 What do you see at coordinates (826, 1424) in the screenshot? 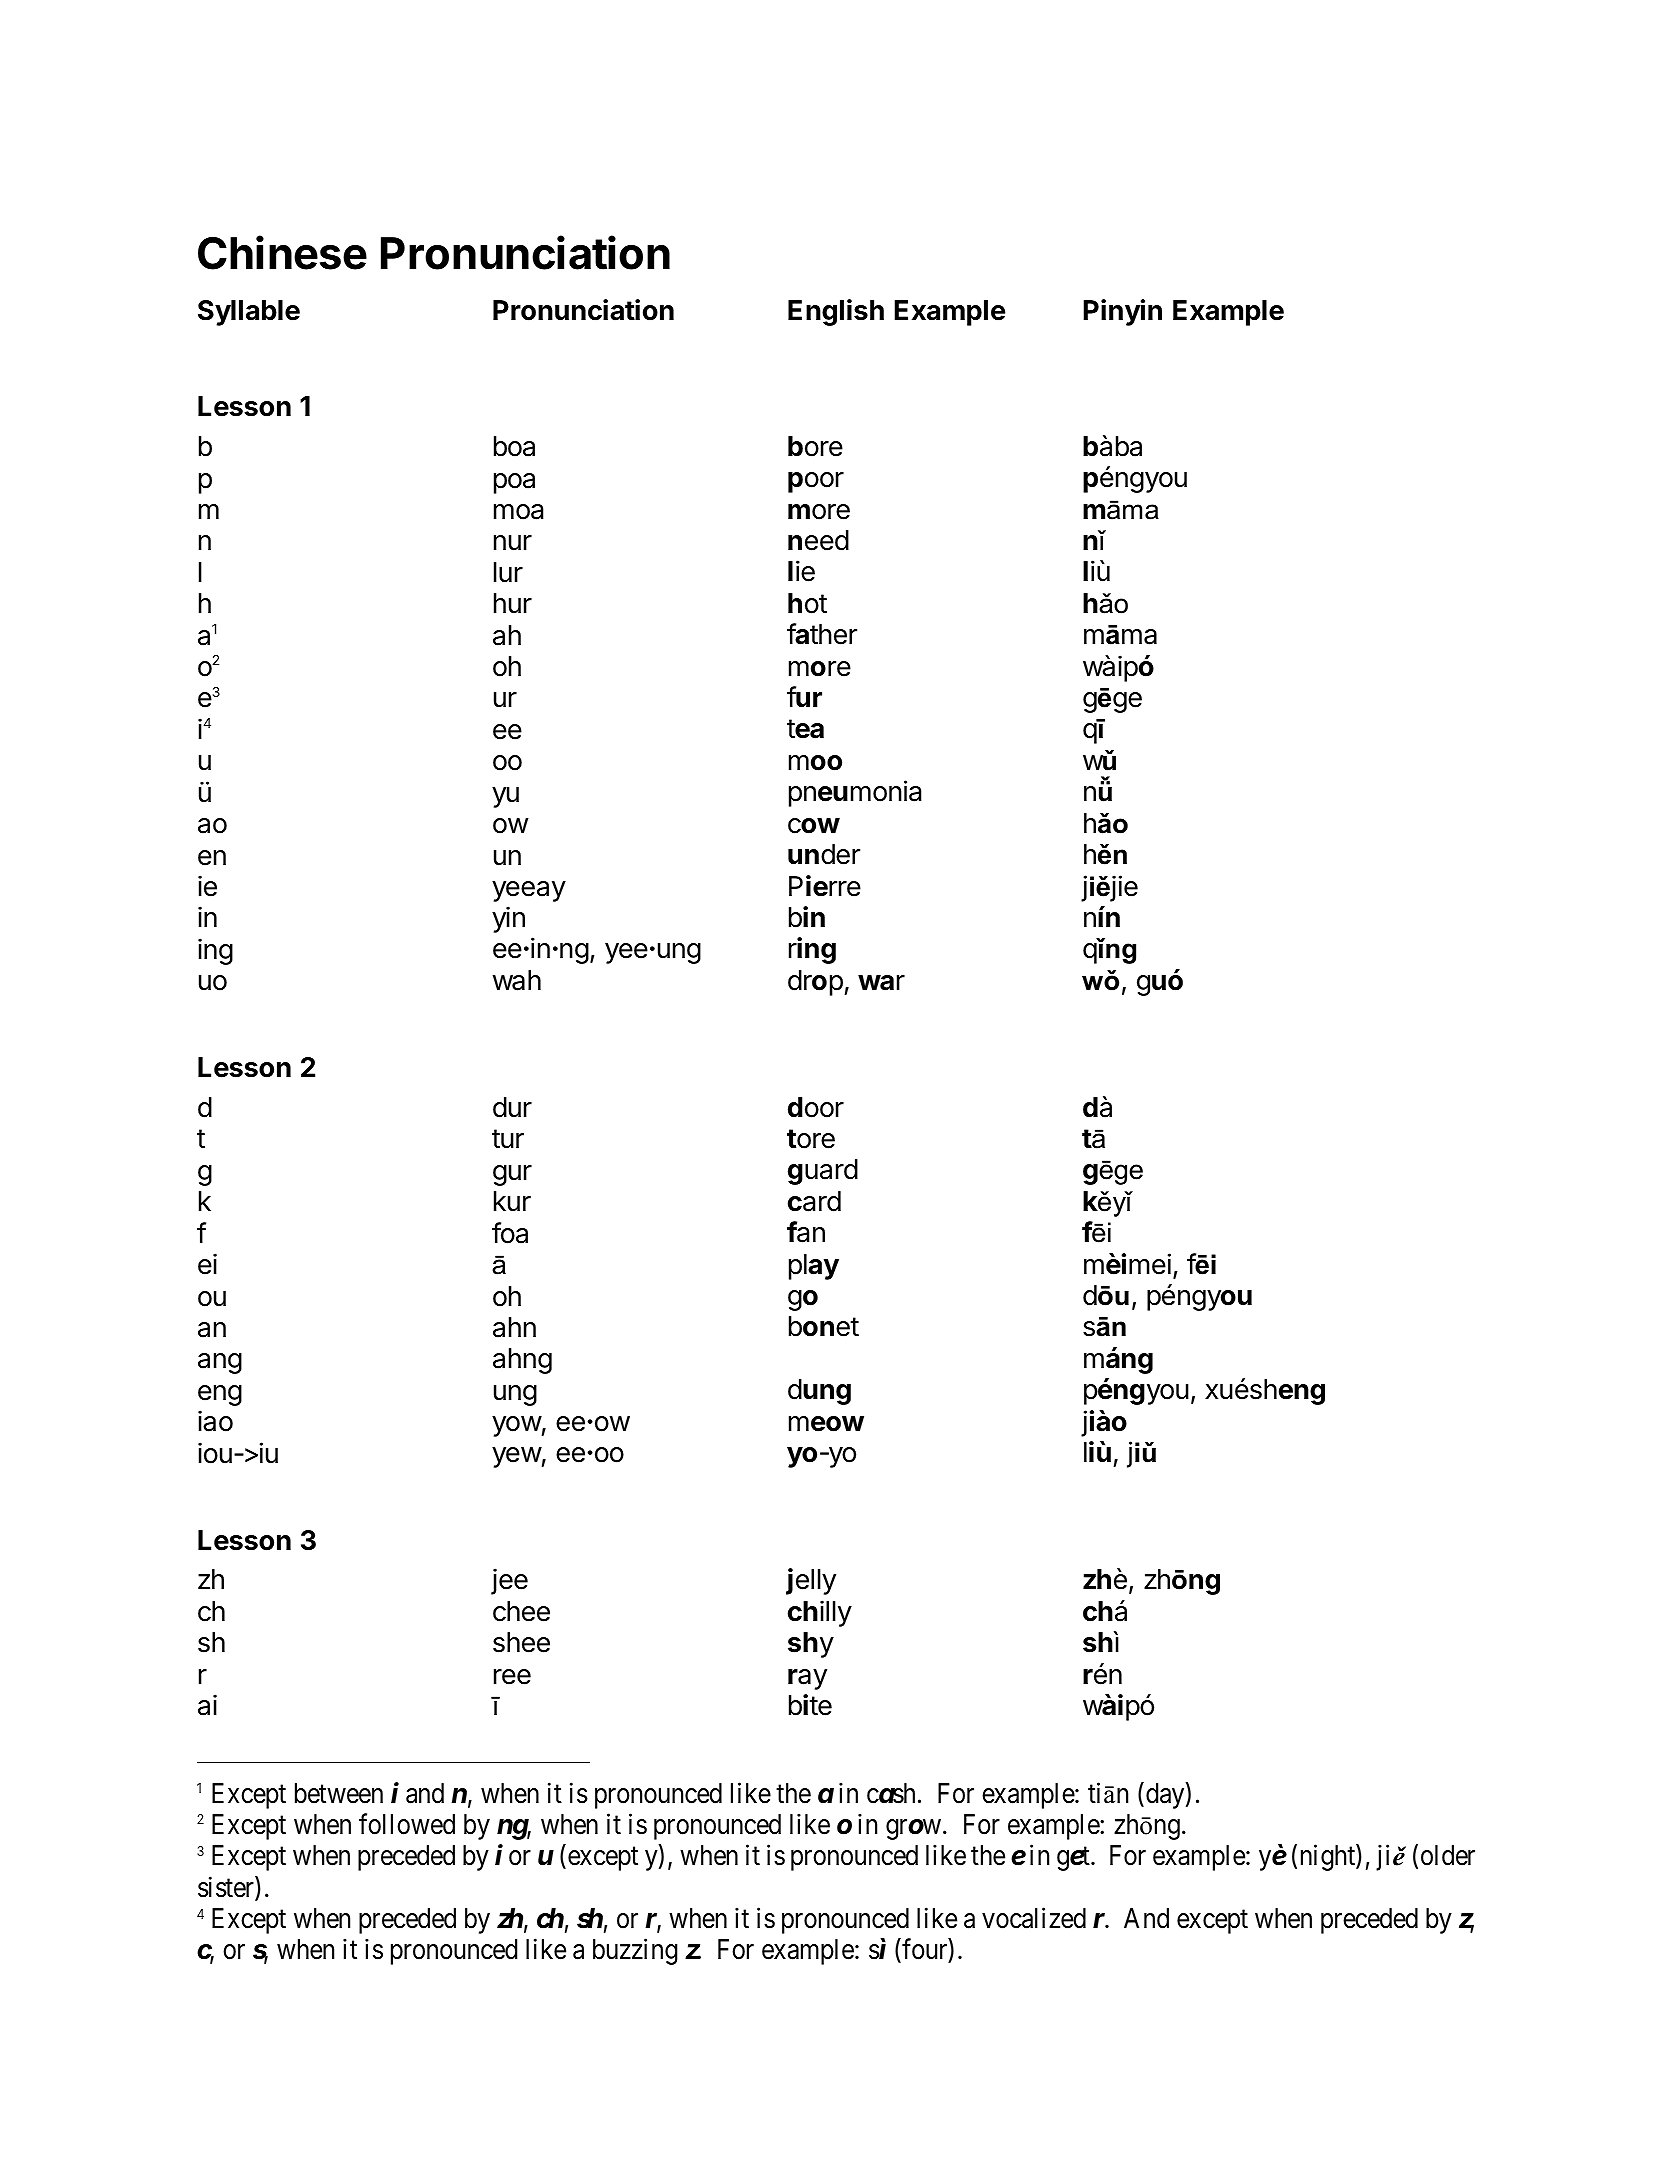
I see `meow` at bounding box center [826, 1424].
